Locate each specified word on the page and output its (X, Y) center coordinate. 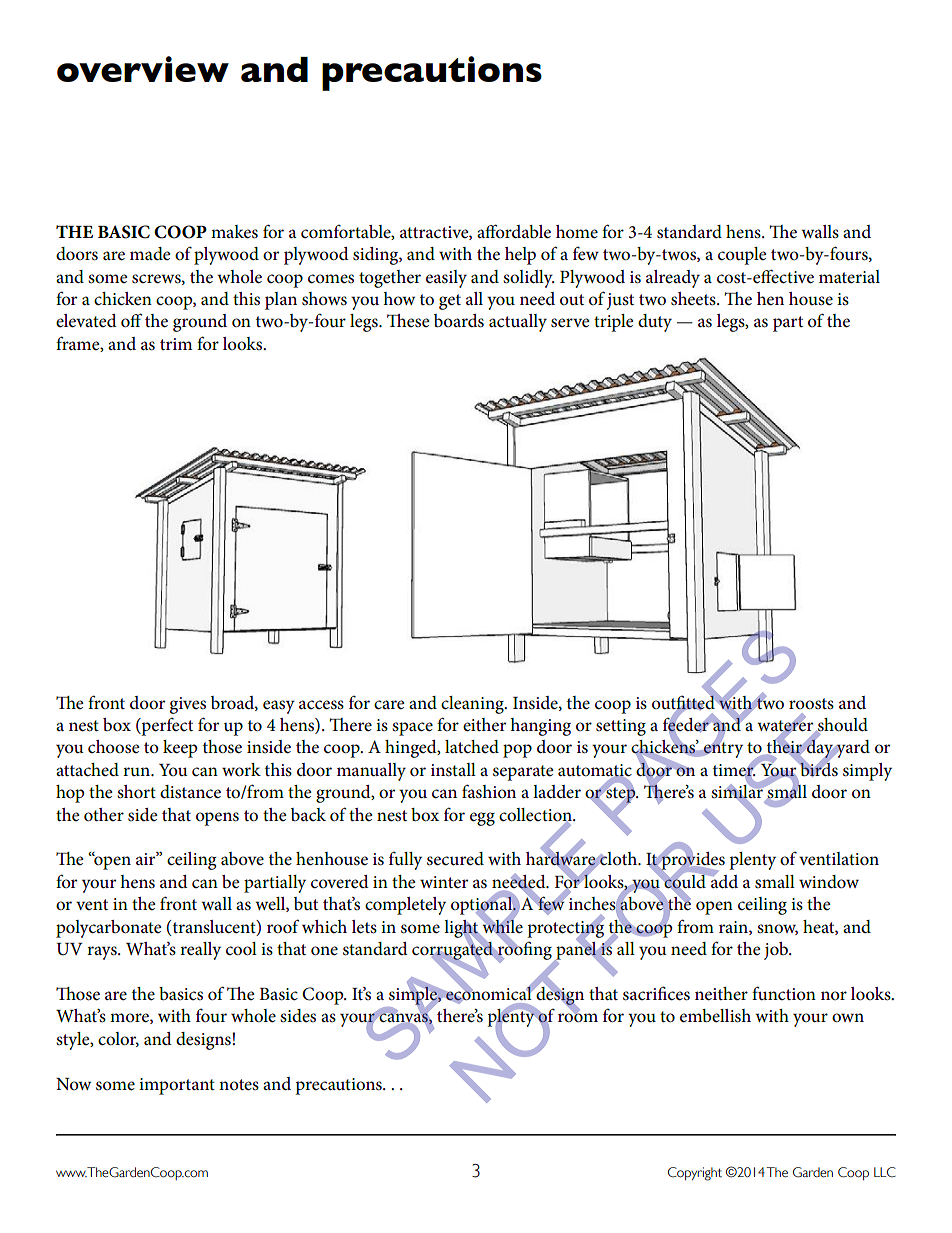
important (177, 1086)
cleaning (473, 705)
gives (187, 705)
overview (143, 69)
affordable (514, 231)
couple (742, 256)
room (578, 1017)
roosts (811, 704)
